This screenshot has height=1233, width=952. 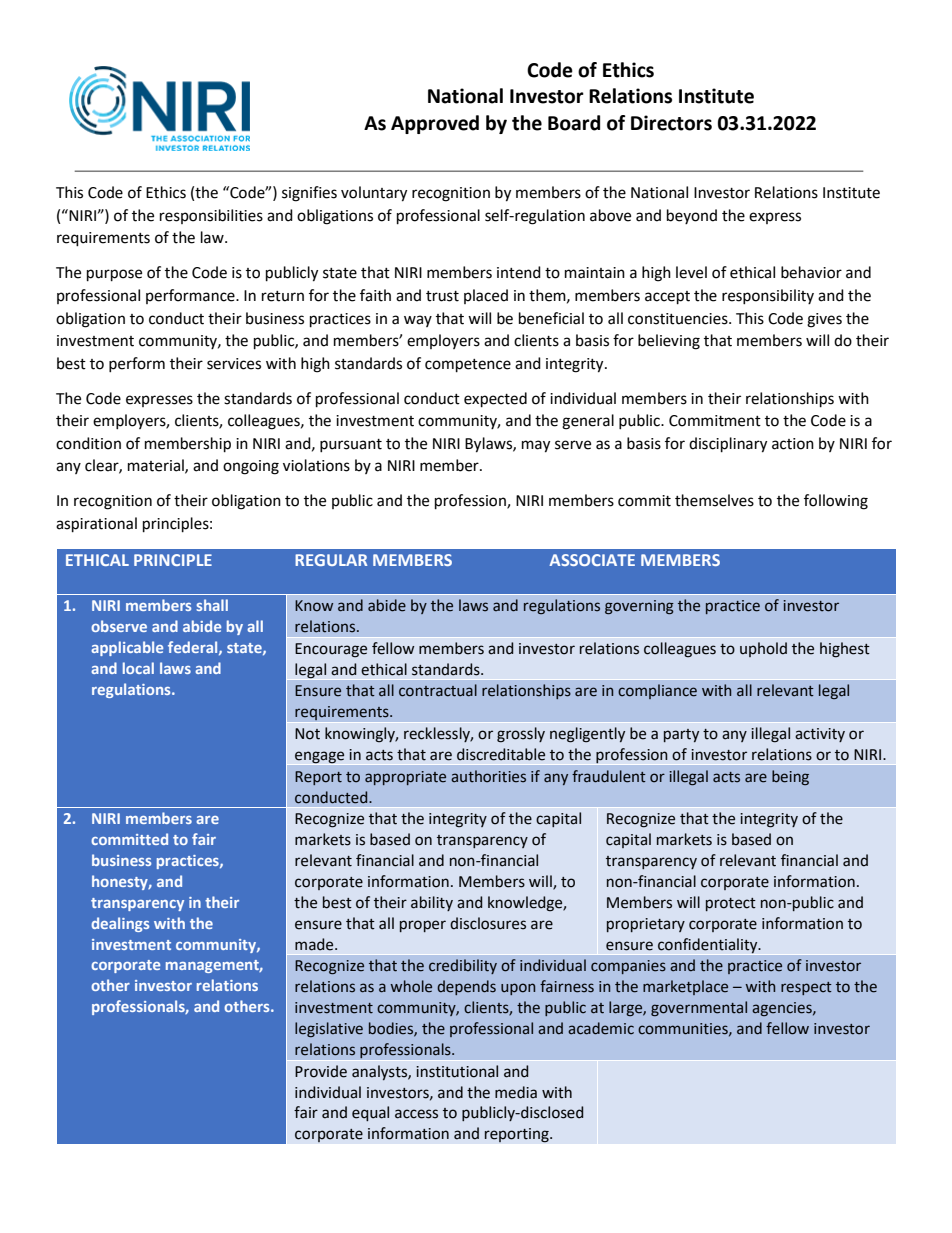 I want to click on uphold, so click(x=763, y=649).
